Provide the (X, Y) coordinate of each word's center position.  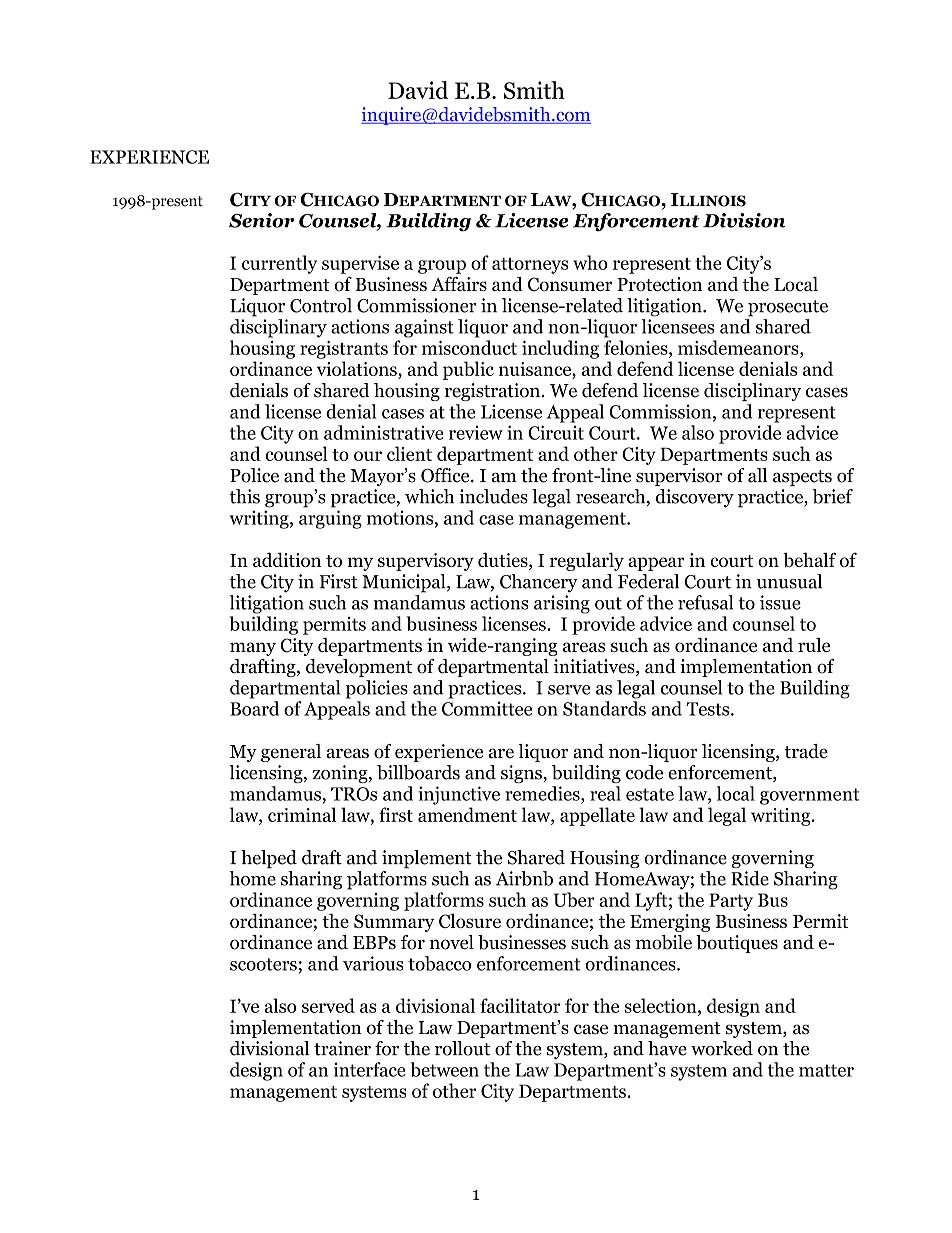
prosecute (788, 308)
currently (279, 264)
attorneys (530, 266)
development (359, 668)
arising (562, 604)
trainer (342, 1048)
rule (814, 645)
